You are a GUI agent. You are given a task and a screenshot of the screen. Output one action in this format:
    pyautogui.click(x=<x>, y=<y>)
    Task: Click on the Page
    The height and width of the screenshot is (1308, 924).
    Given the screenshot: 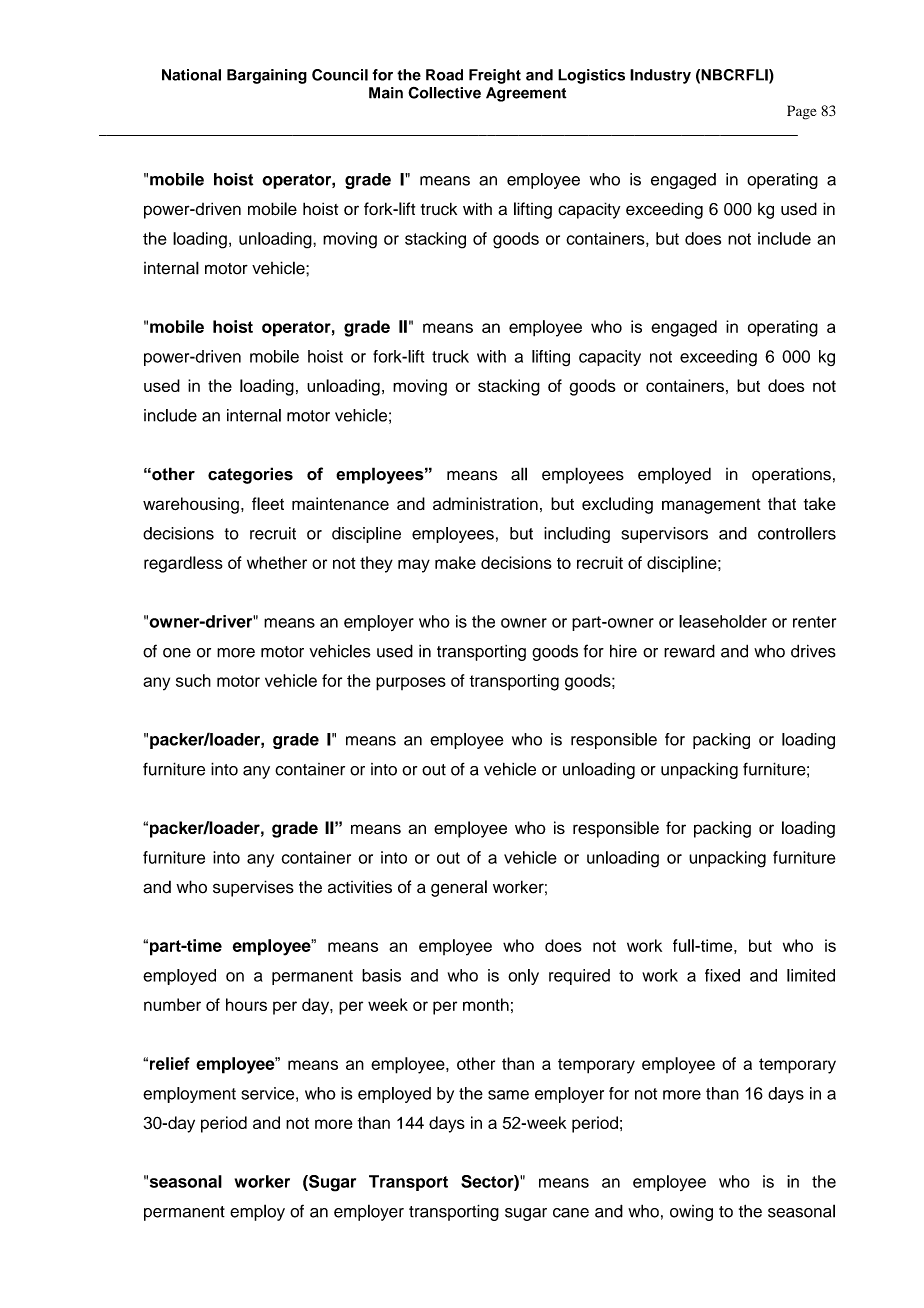 What is the action you would take?
    pyautogui.click(x=801, y=112)
